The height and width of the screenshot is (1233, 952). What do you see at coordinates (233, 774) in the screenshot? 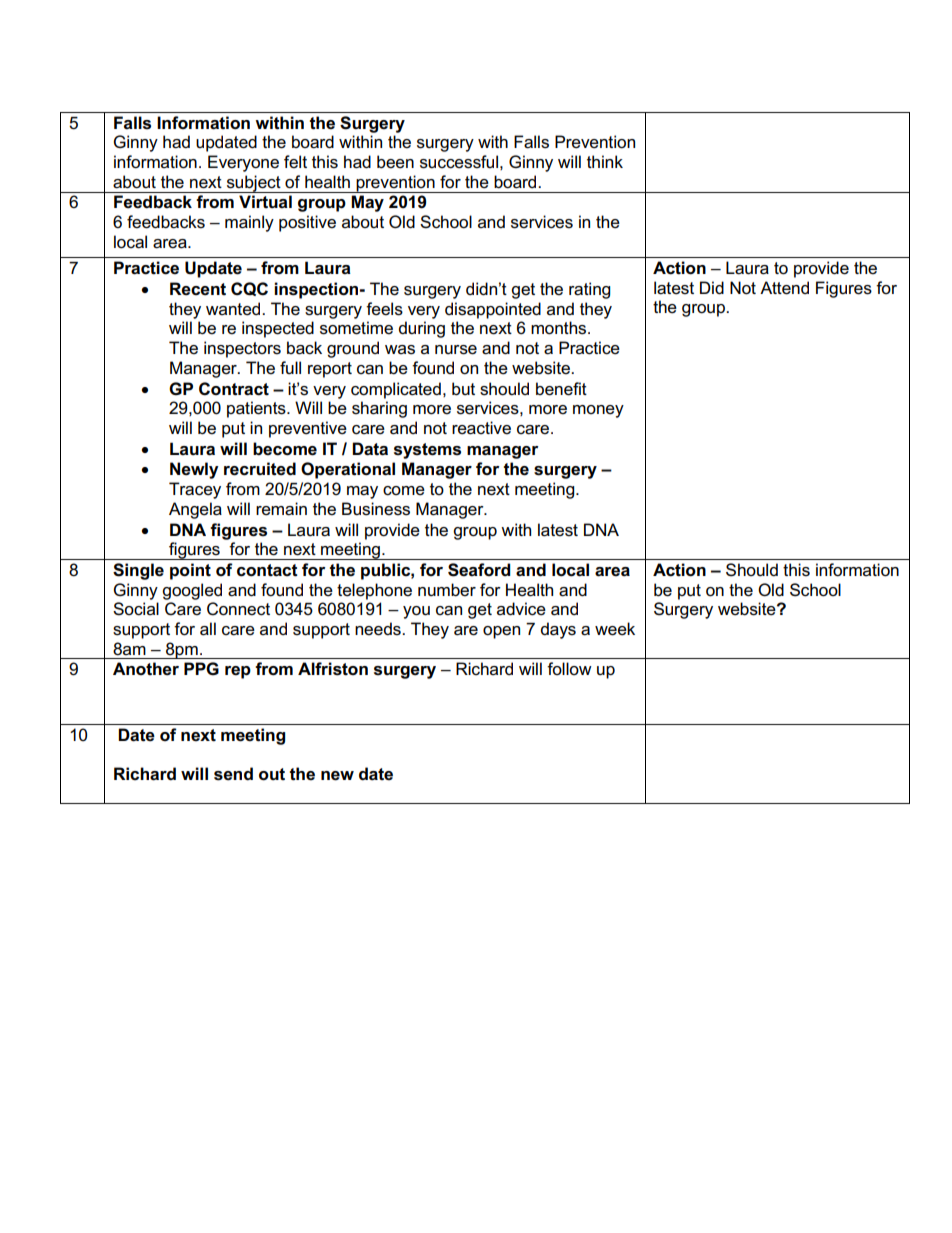
I see `send` at bounding box center [233, 774].
